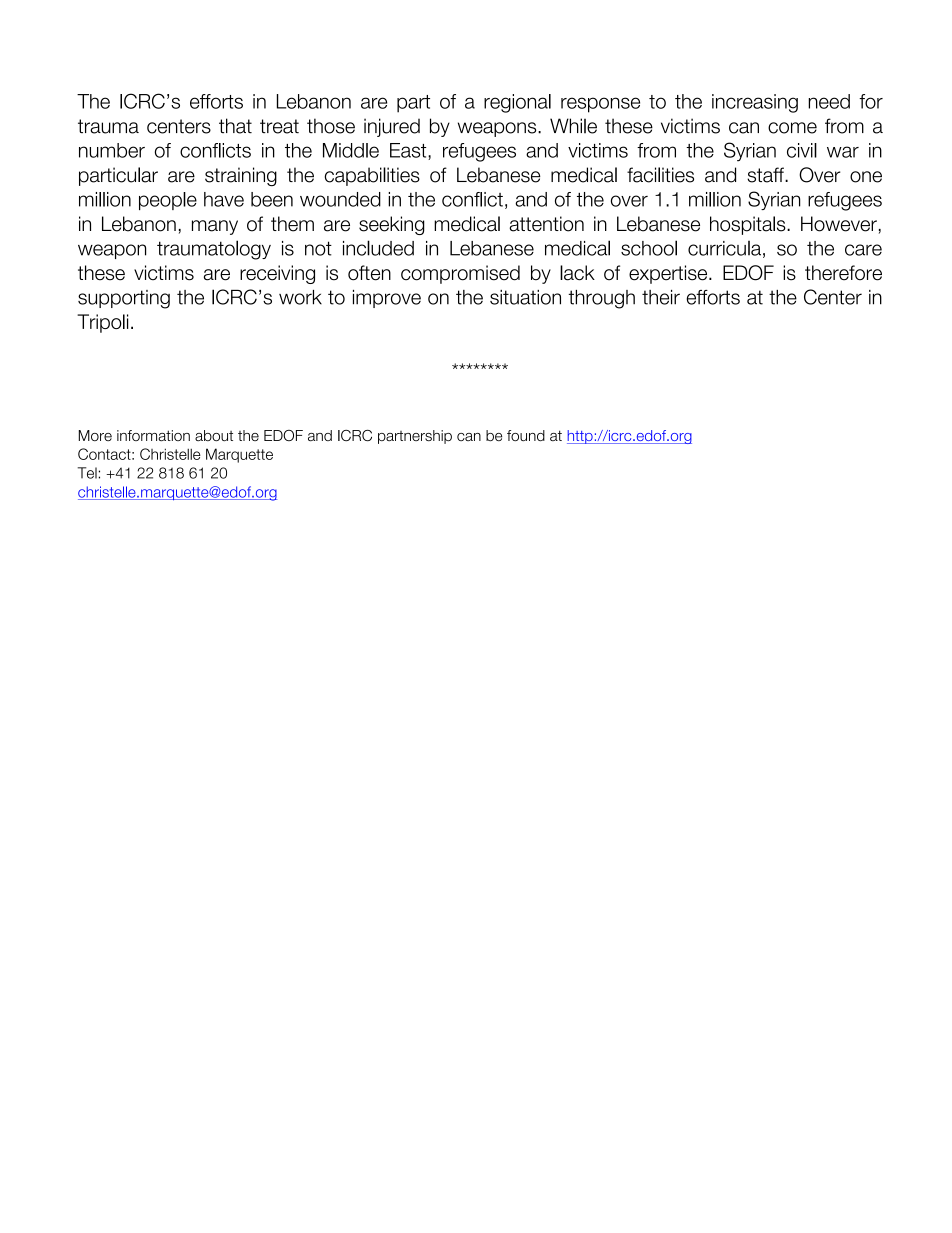 This screenshot has width=952, height=1233. I want to click on staff, so click(766, 175).
